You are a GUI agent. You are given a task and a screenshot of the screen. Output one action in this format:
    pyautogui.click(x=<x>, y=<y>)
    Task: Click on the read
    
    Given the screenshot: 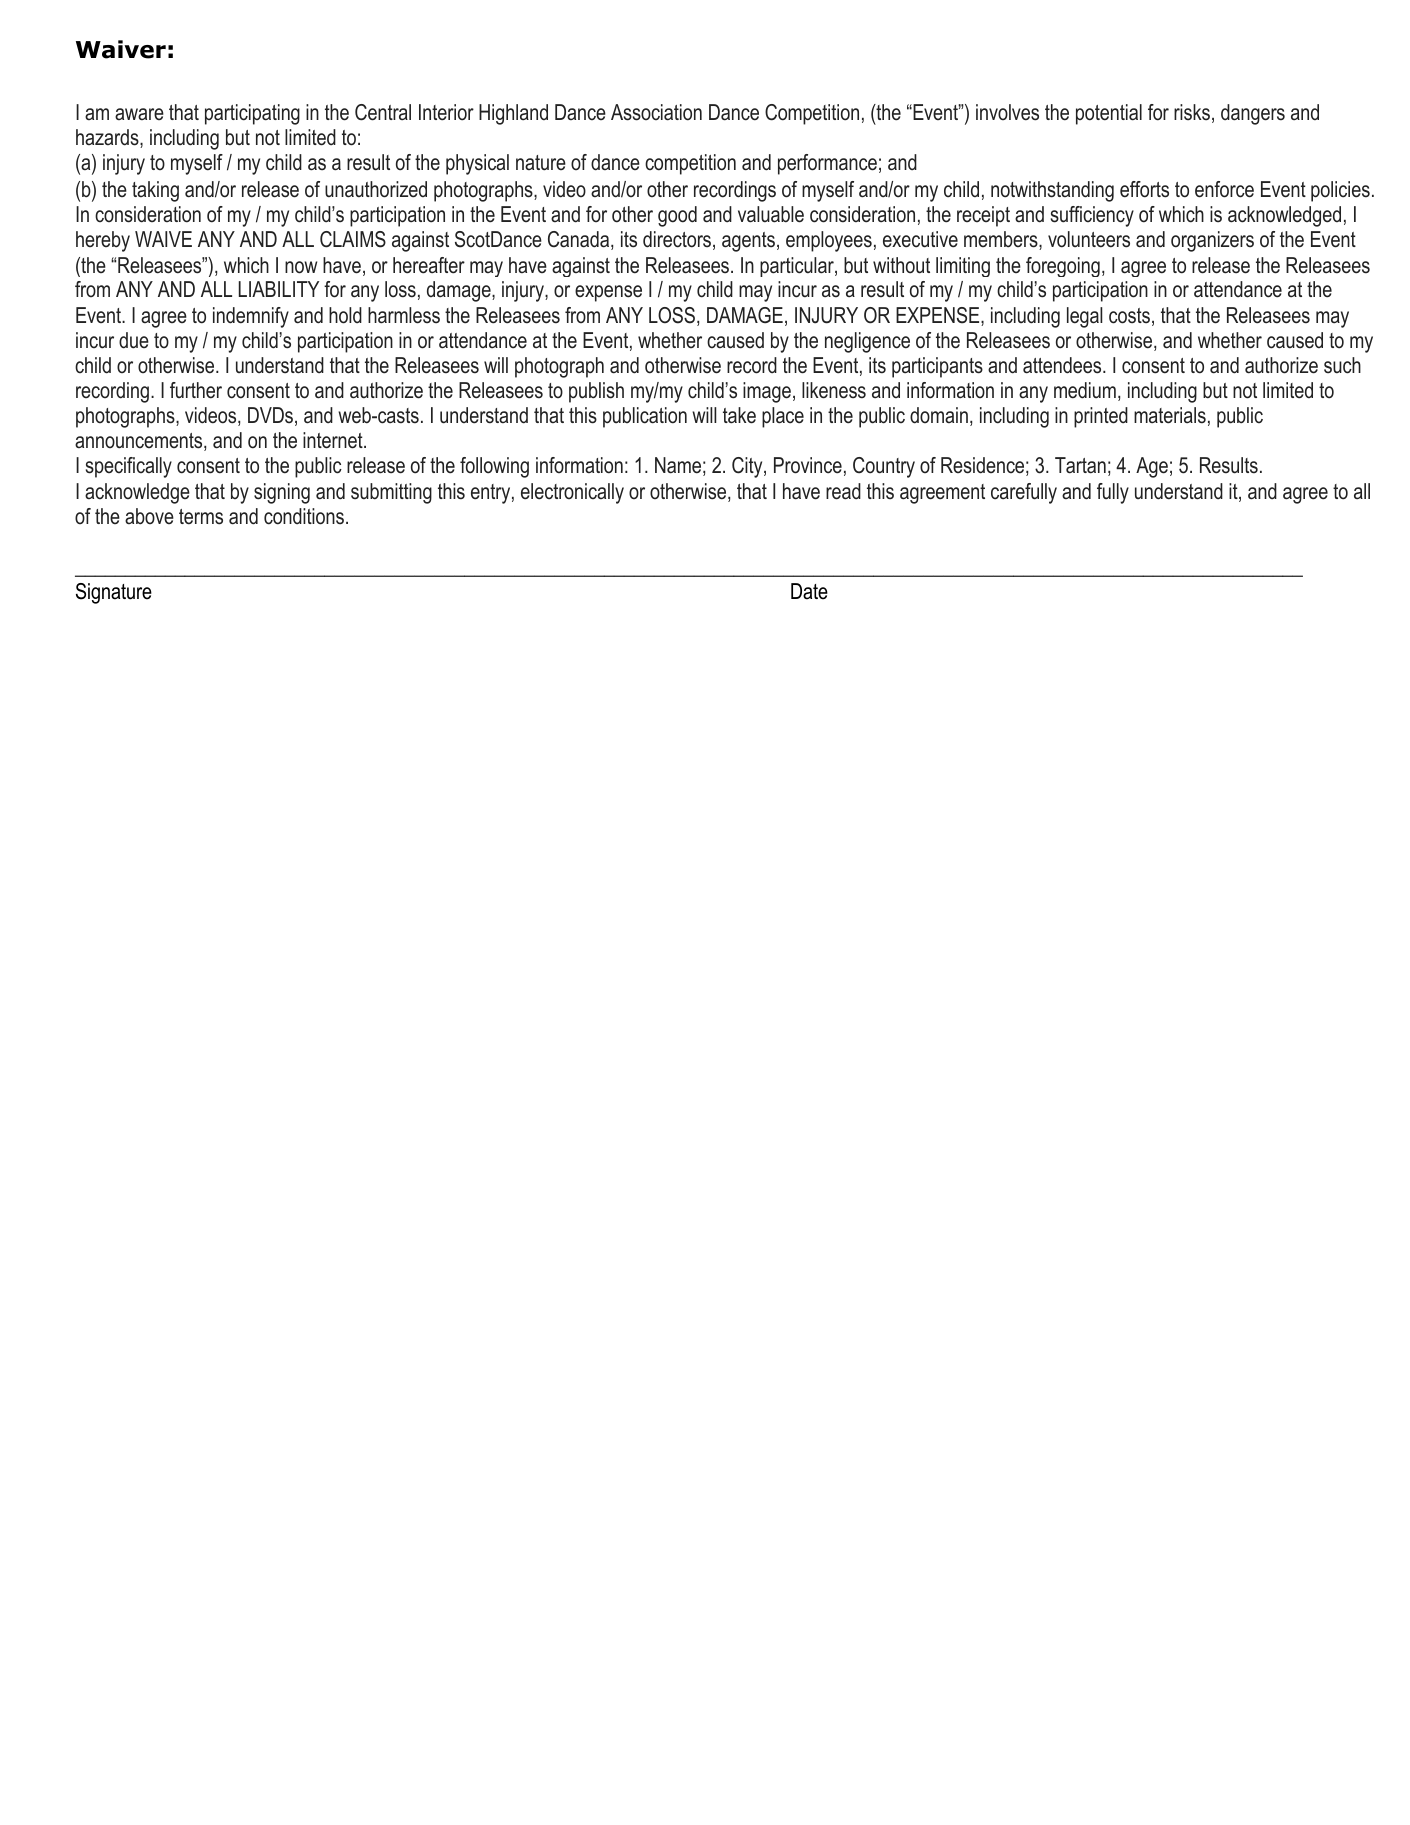 What is the action you would take?
    pyautogui.click(x=843, y=491)
